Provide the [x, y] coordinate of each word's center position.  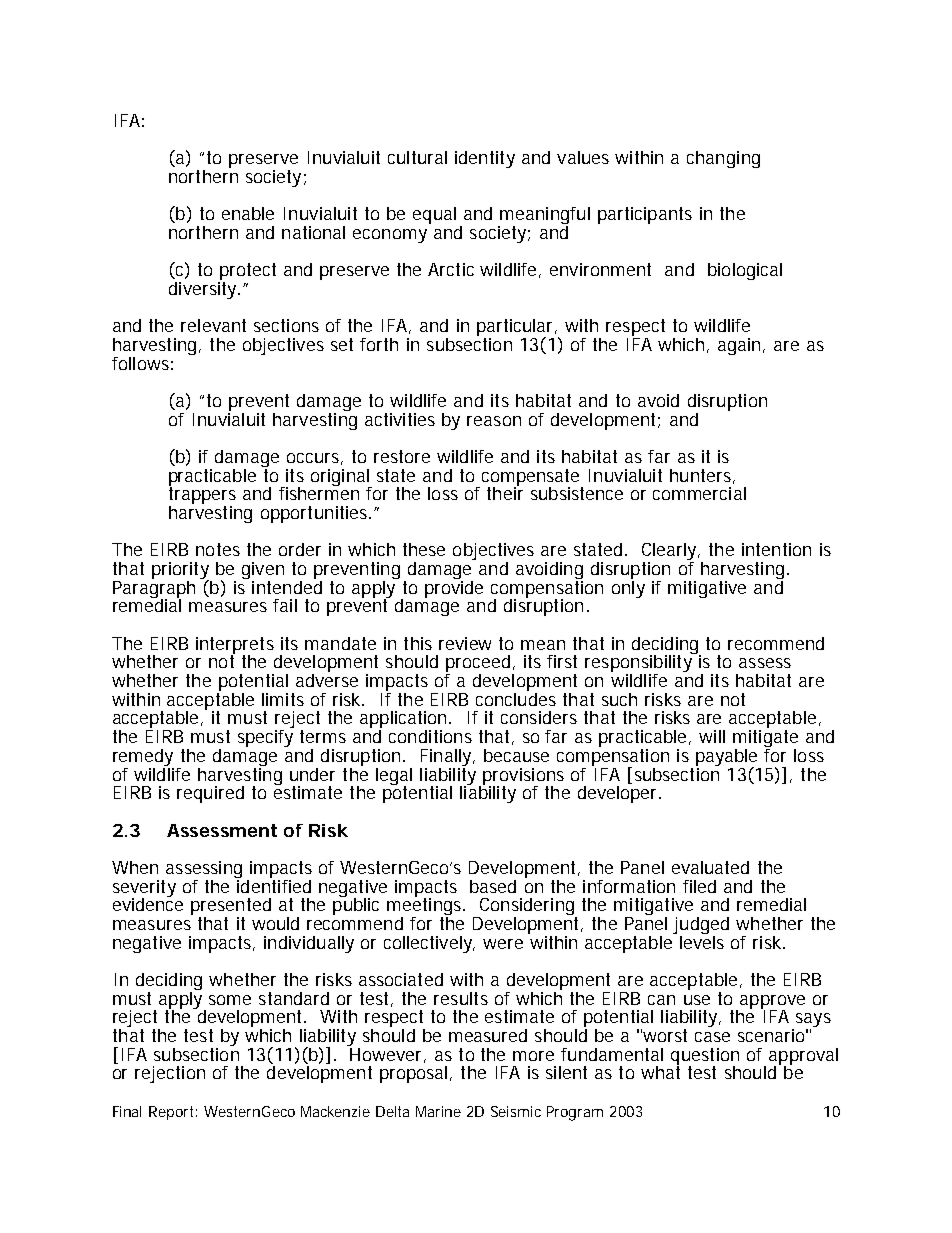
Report [173, 1113]
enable [248, 213]
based [493, 886]
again [741, 346]
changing [723, 159]
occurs [315, 459]
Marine [438, 1111]
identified [273, 885]
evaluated [710, 867]
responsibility [640, 664]
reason [494, 421]
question [705, 1057]
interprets [235, 646]
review [465, 643]
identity [485, 159]
